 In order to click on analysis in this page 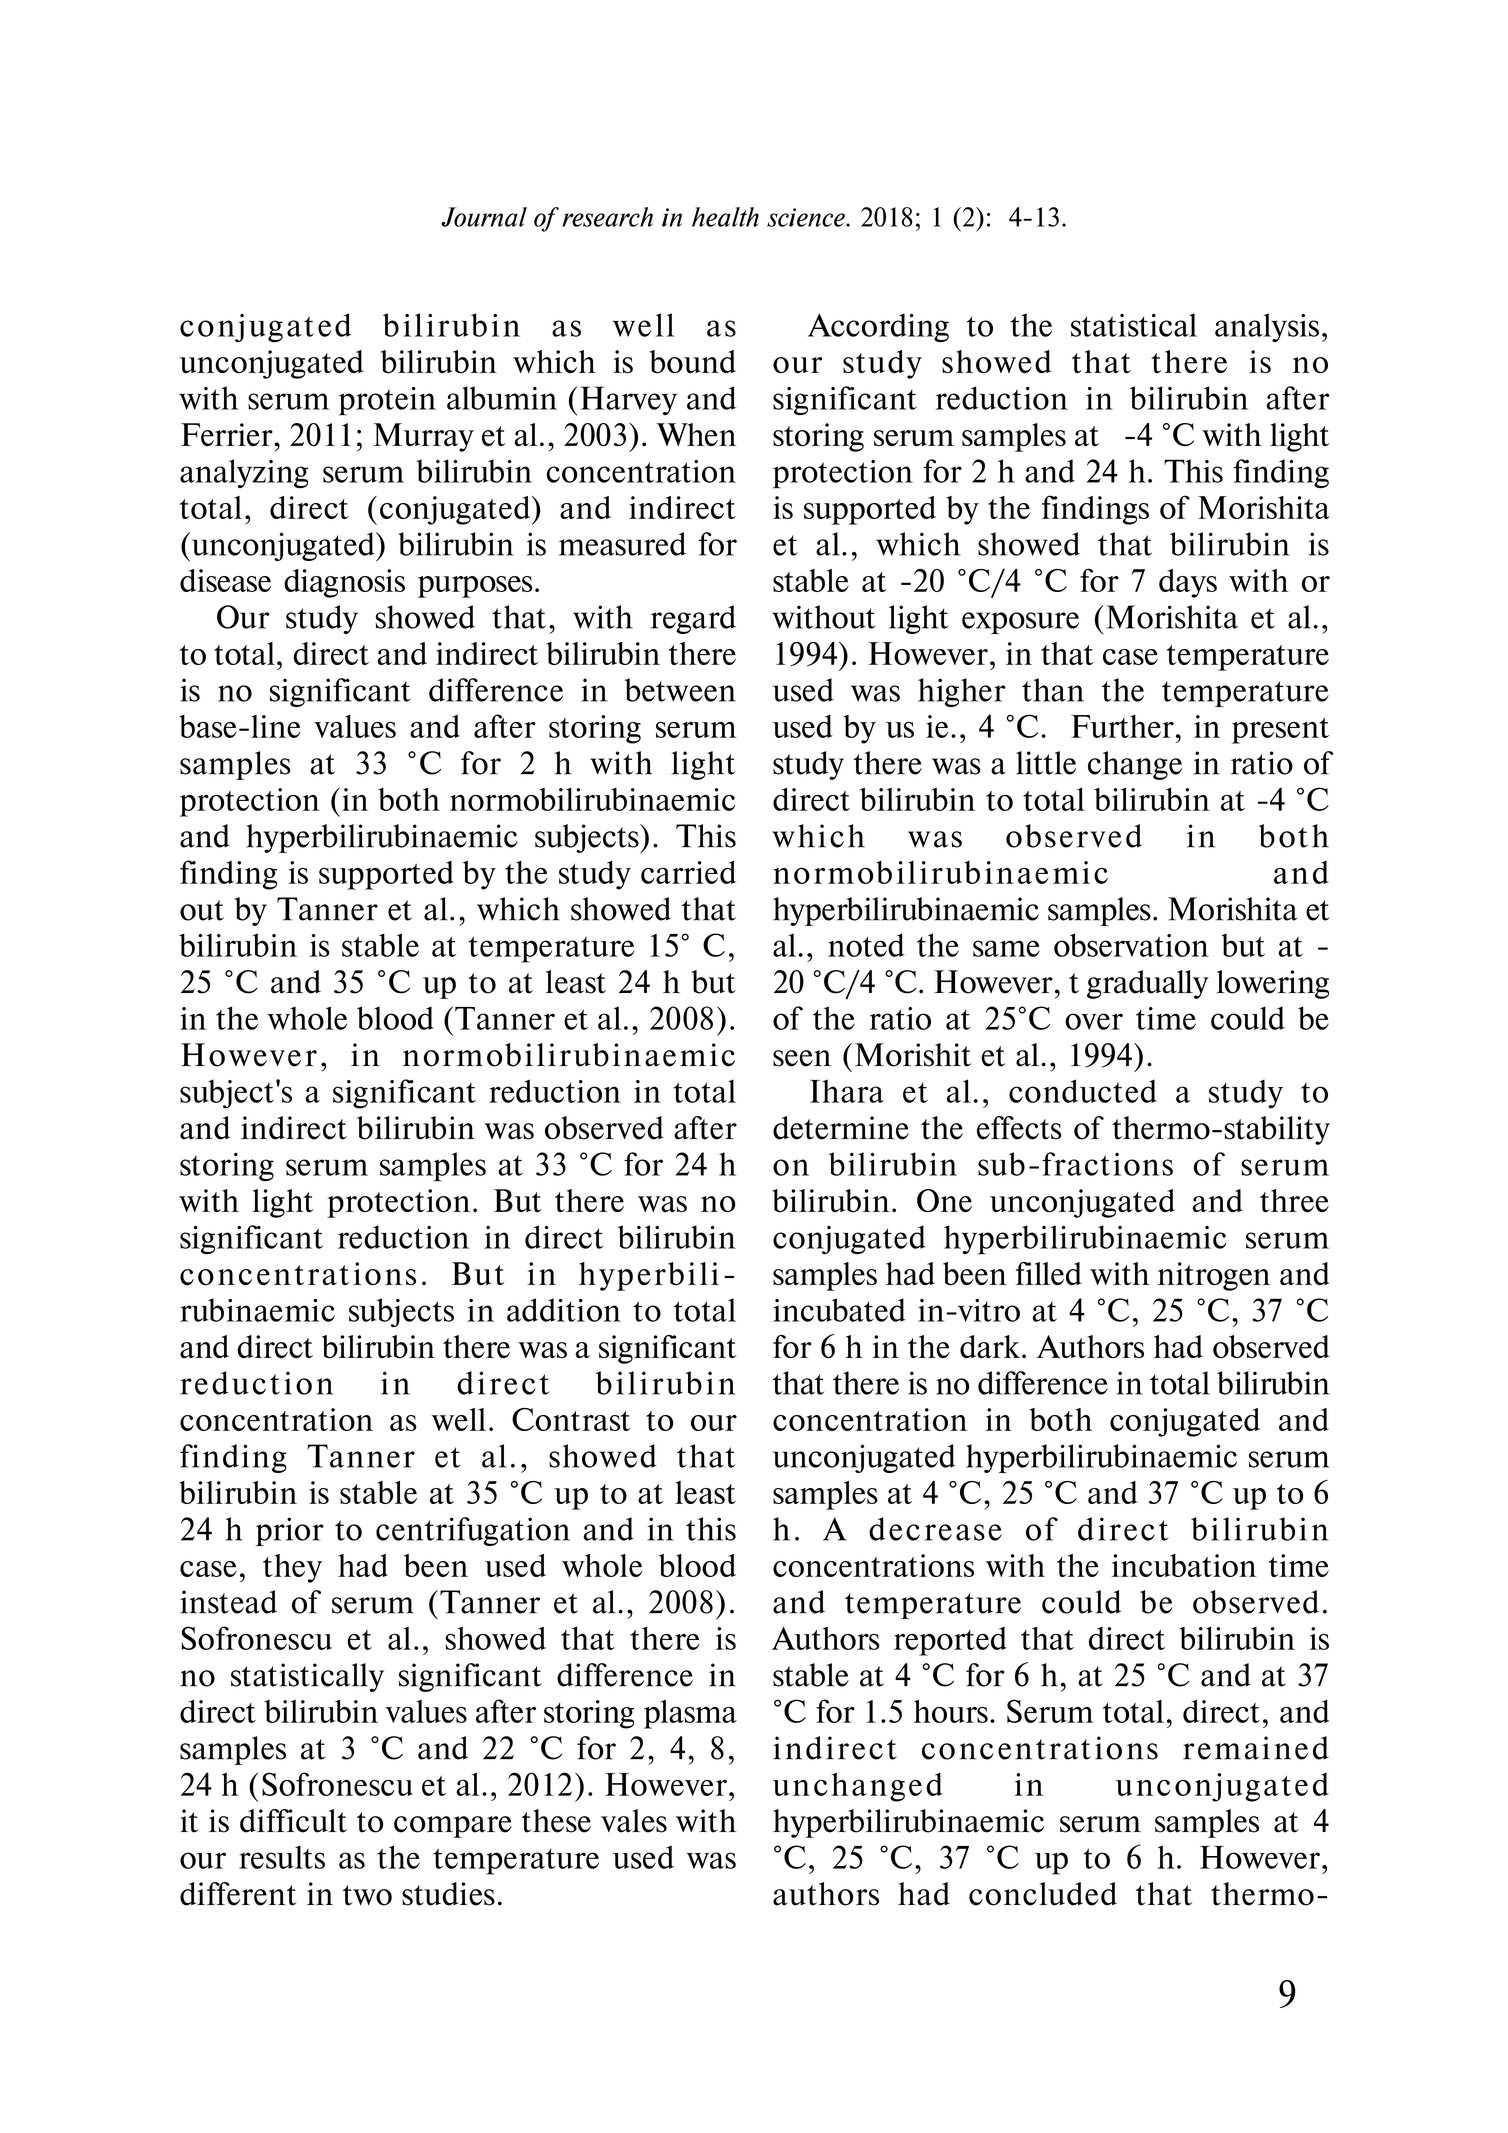, I will do `click(1267, 327)`.
